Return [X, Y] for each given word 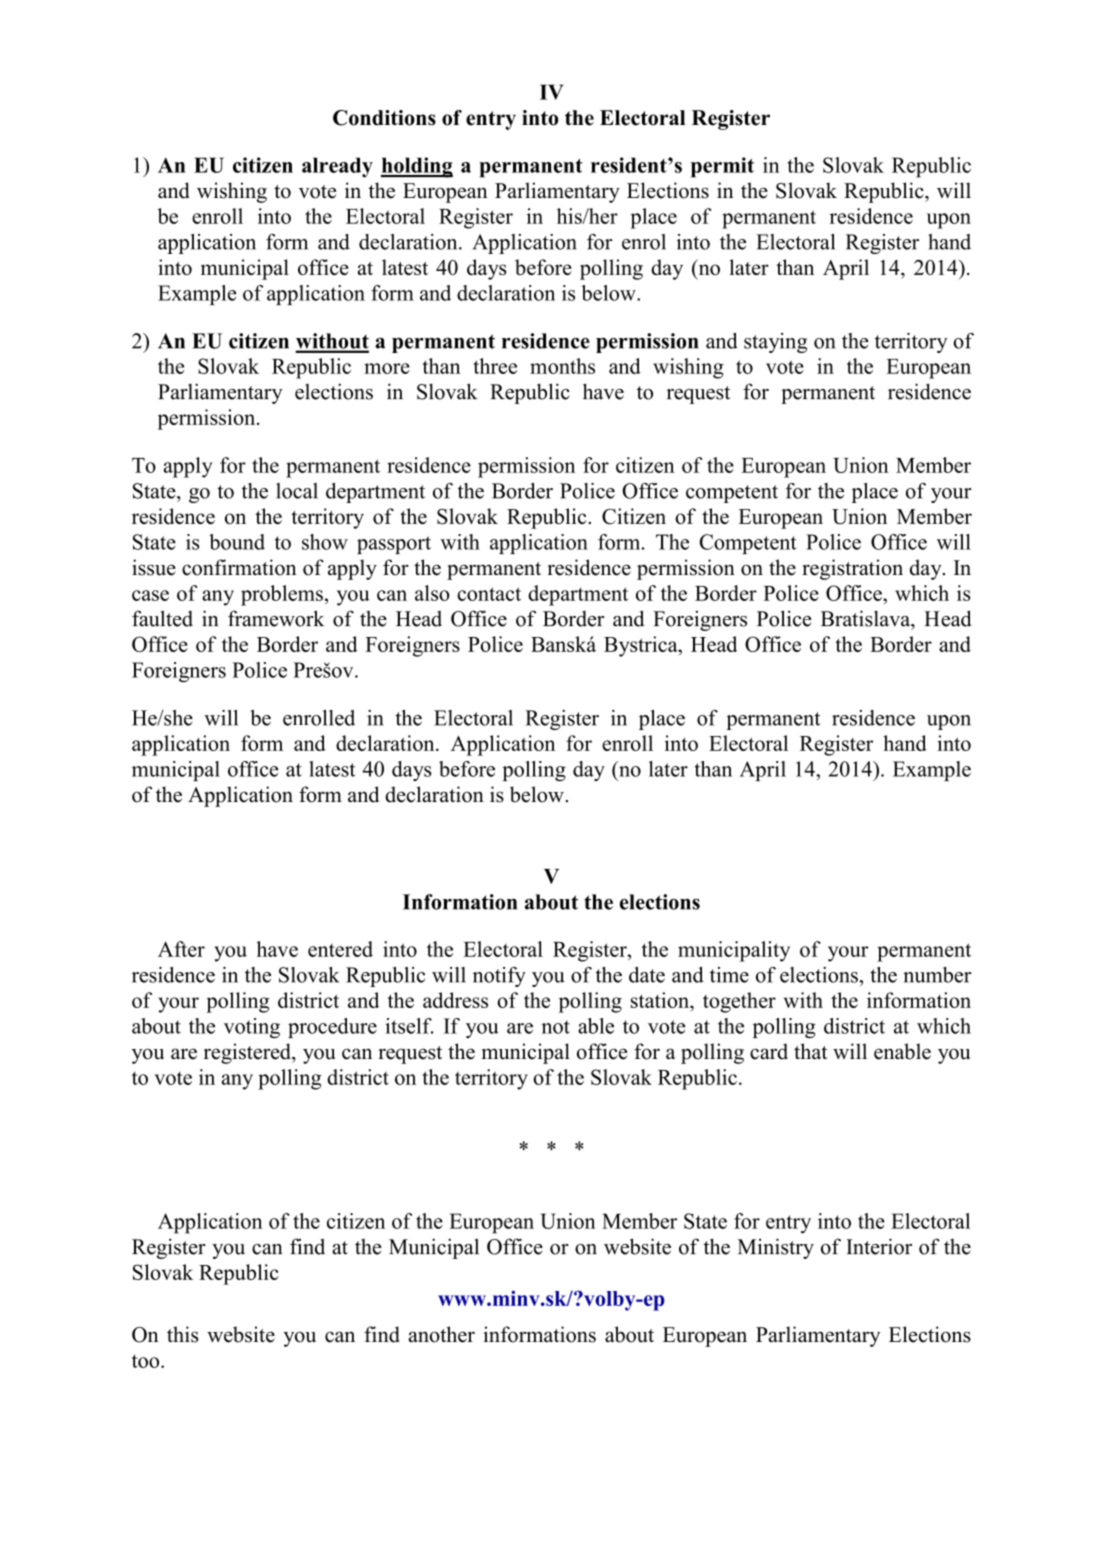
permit [722, 167]
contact [489, 594]
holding [417, 167]
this [183, 1334]
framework [276, 618]
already [337, 167]
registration [852, 569]
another [442, 1334]
